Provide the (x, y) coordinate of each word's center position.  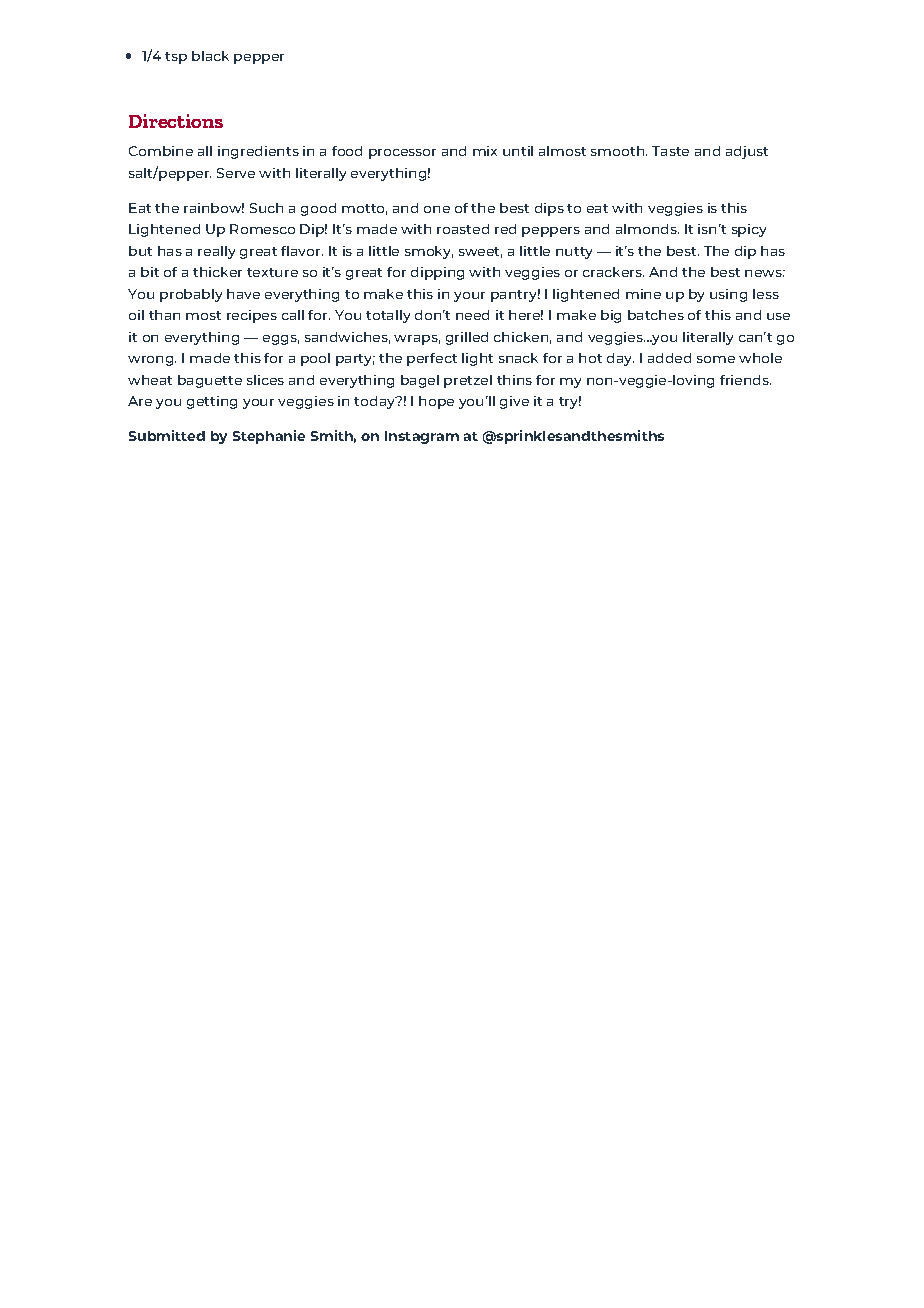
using (728, 295)
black (210, 56)
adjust (747, 152)
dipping (437, 273)
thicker (217, 272)
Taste (670, 151)
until (518, 151)
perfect (432, 359)
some (716, 359)
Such (266, 208)
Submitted (167, 435)
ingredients (258, 152)
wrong (152, 361)
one (437, 209)
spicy (749, 230)
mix (485, 151)
